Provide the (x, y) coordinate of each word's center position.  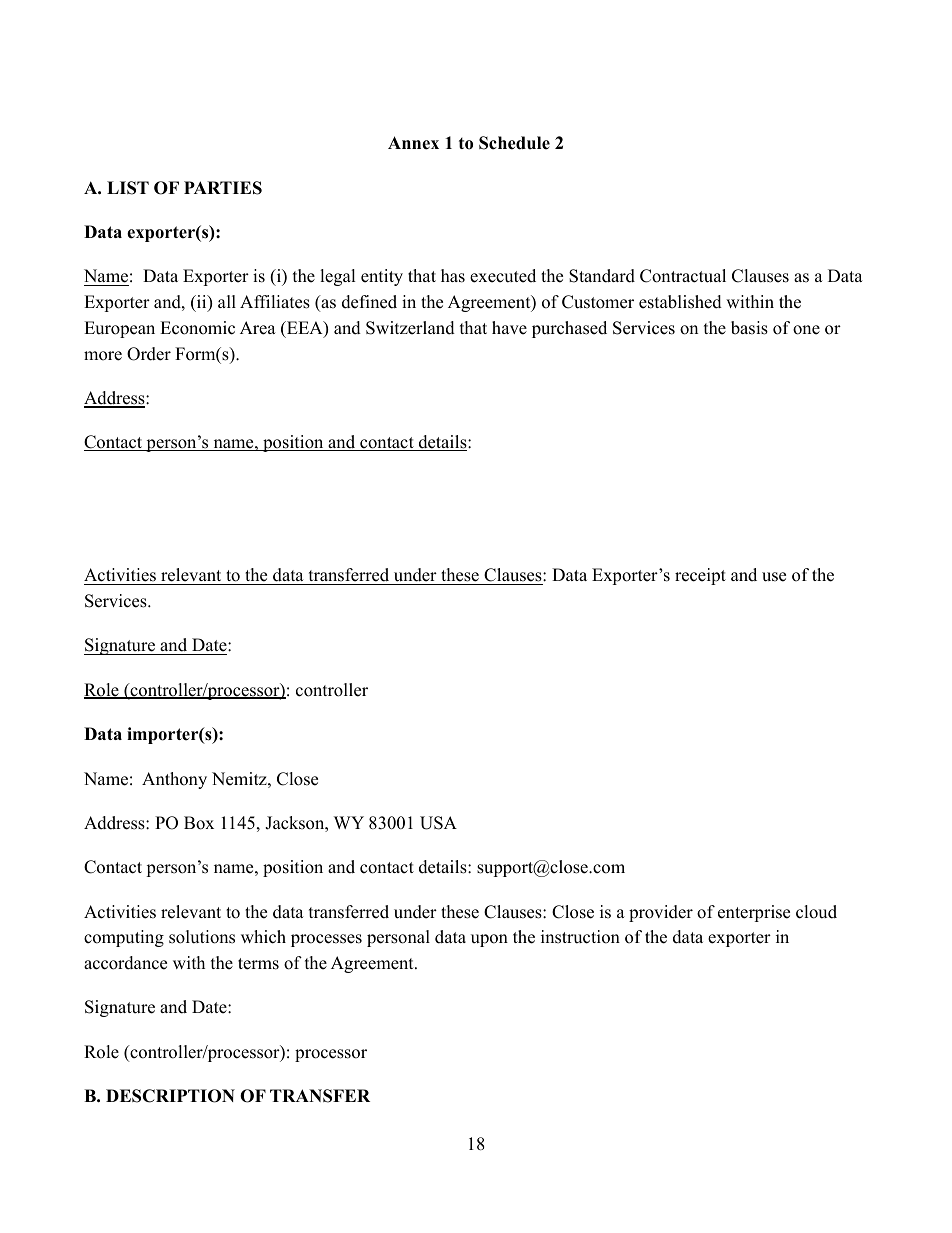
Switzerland (410, 328)
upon (489, 940)
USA (438, 823)
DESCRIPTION (170, 1096)
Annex (413, 143)
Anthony (174, 780)
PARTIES (223, 188)
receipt (700, 576)
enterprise (754, 913)
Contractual (683, 276)
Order (149, 354)
